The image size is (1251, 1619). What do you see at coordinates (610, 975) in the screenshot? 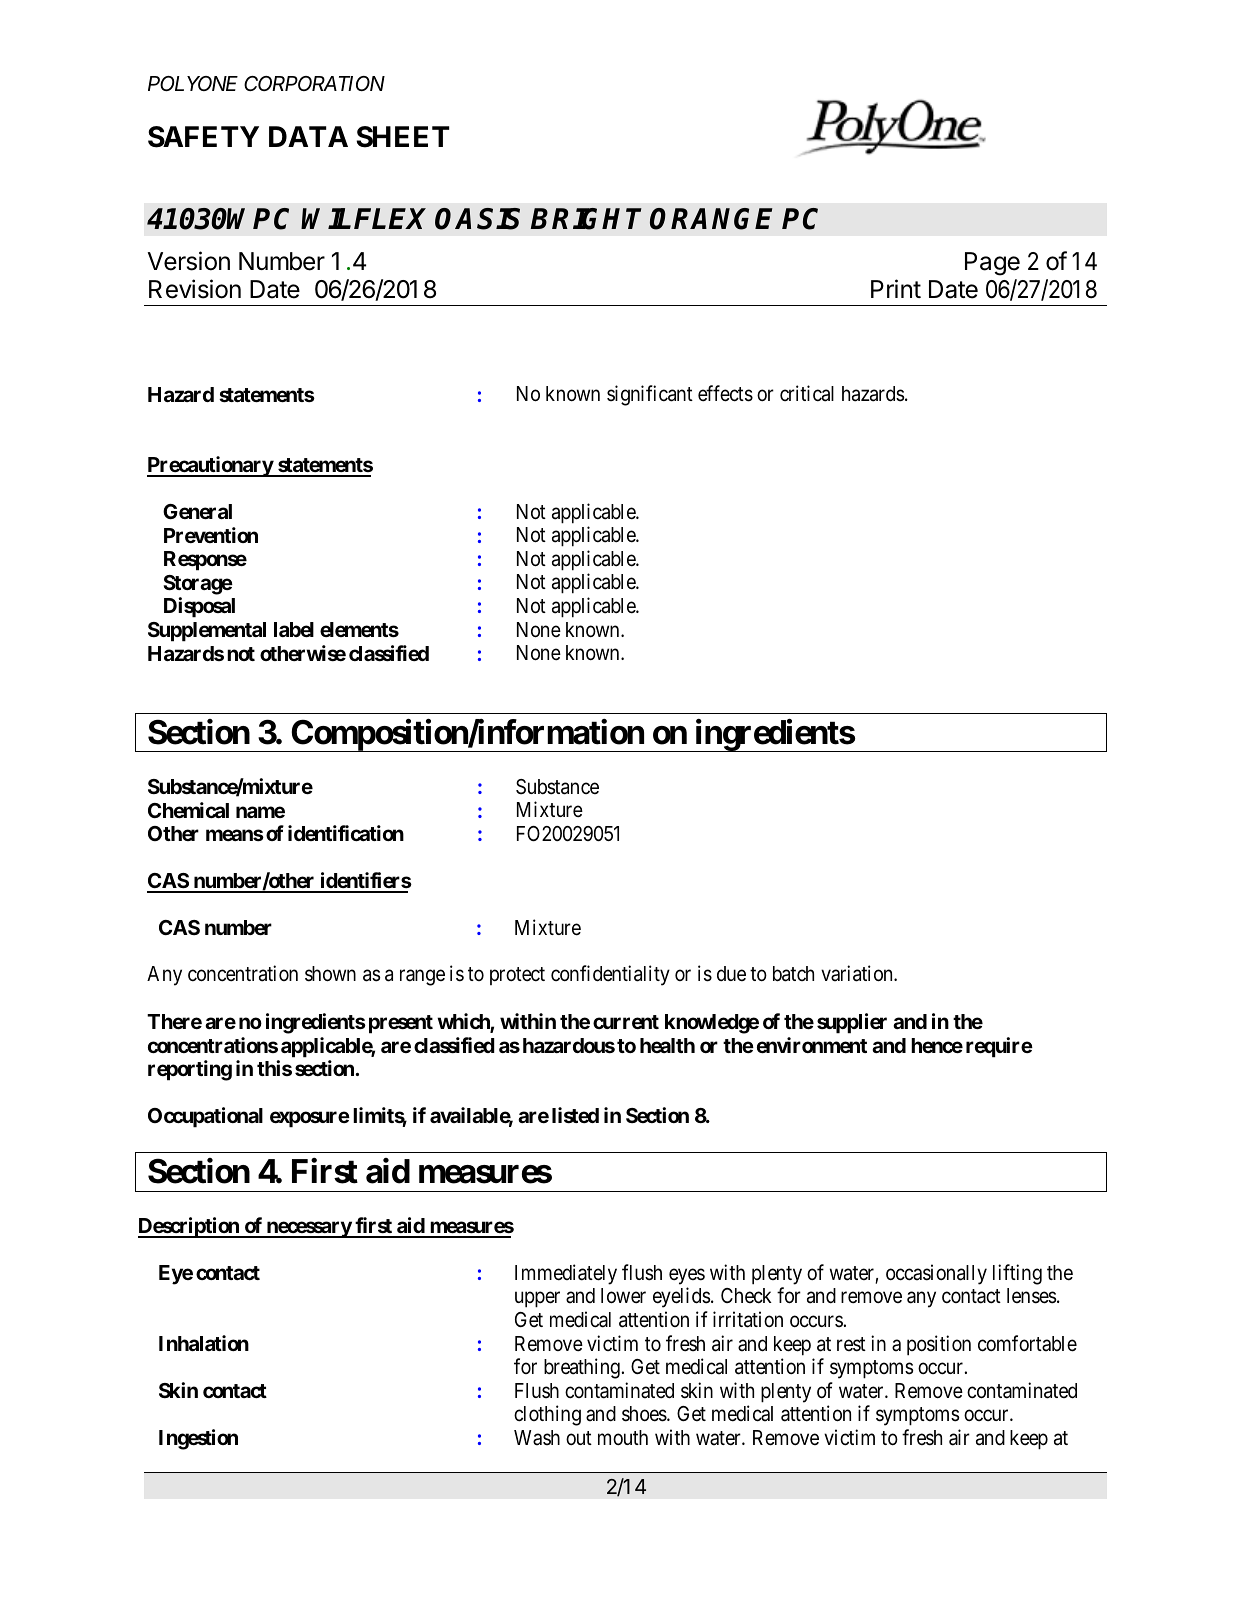
I see `confidentiality` at bounding box center [610, 975].
